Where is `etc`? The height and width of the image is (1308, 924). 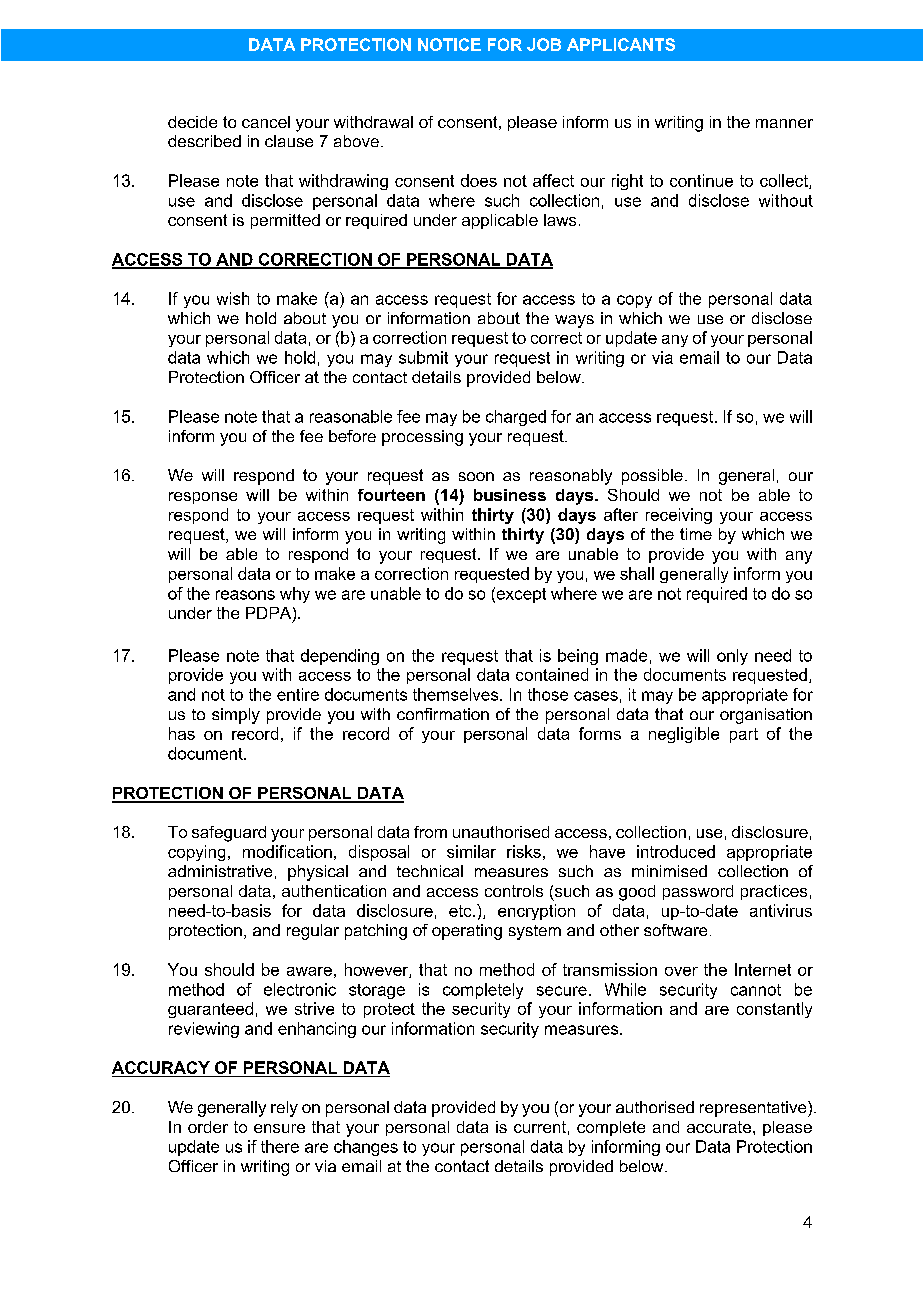 etc is located at coordinates (461, 911).
